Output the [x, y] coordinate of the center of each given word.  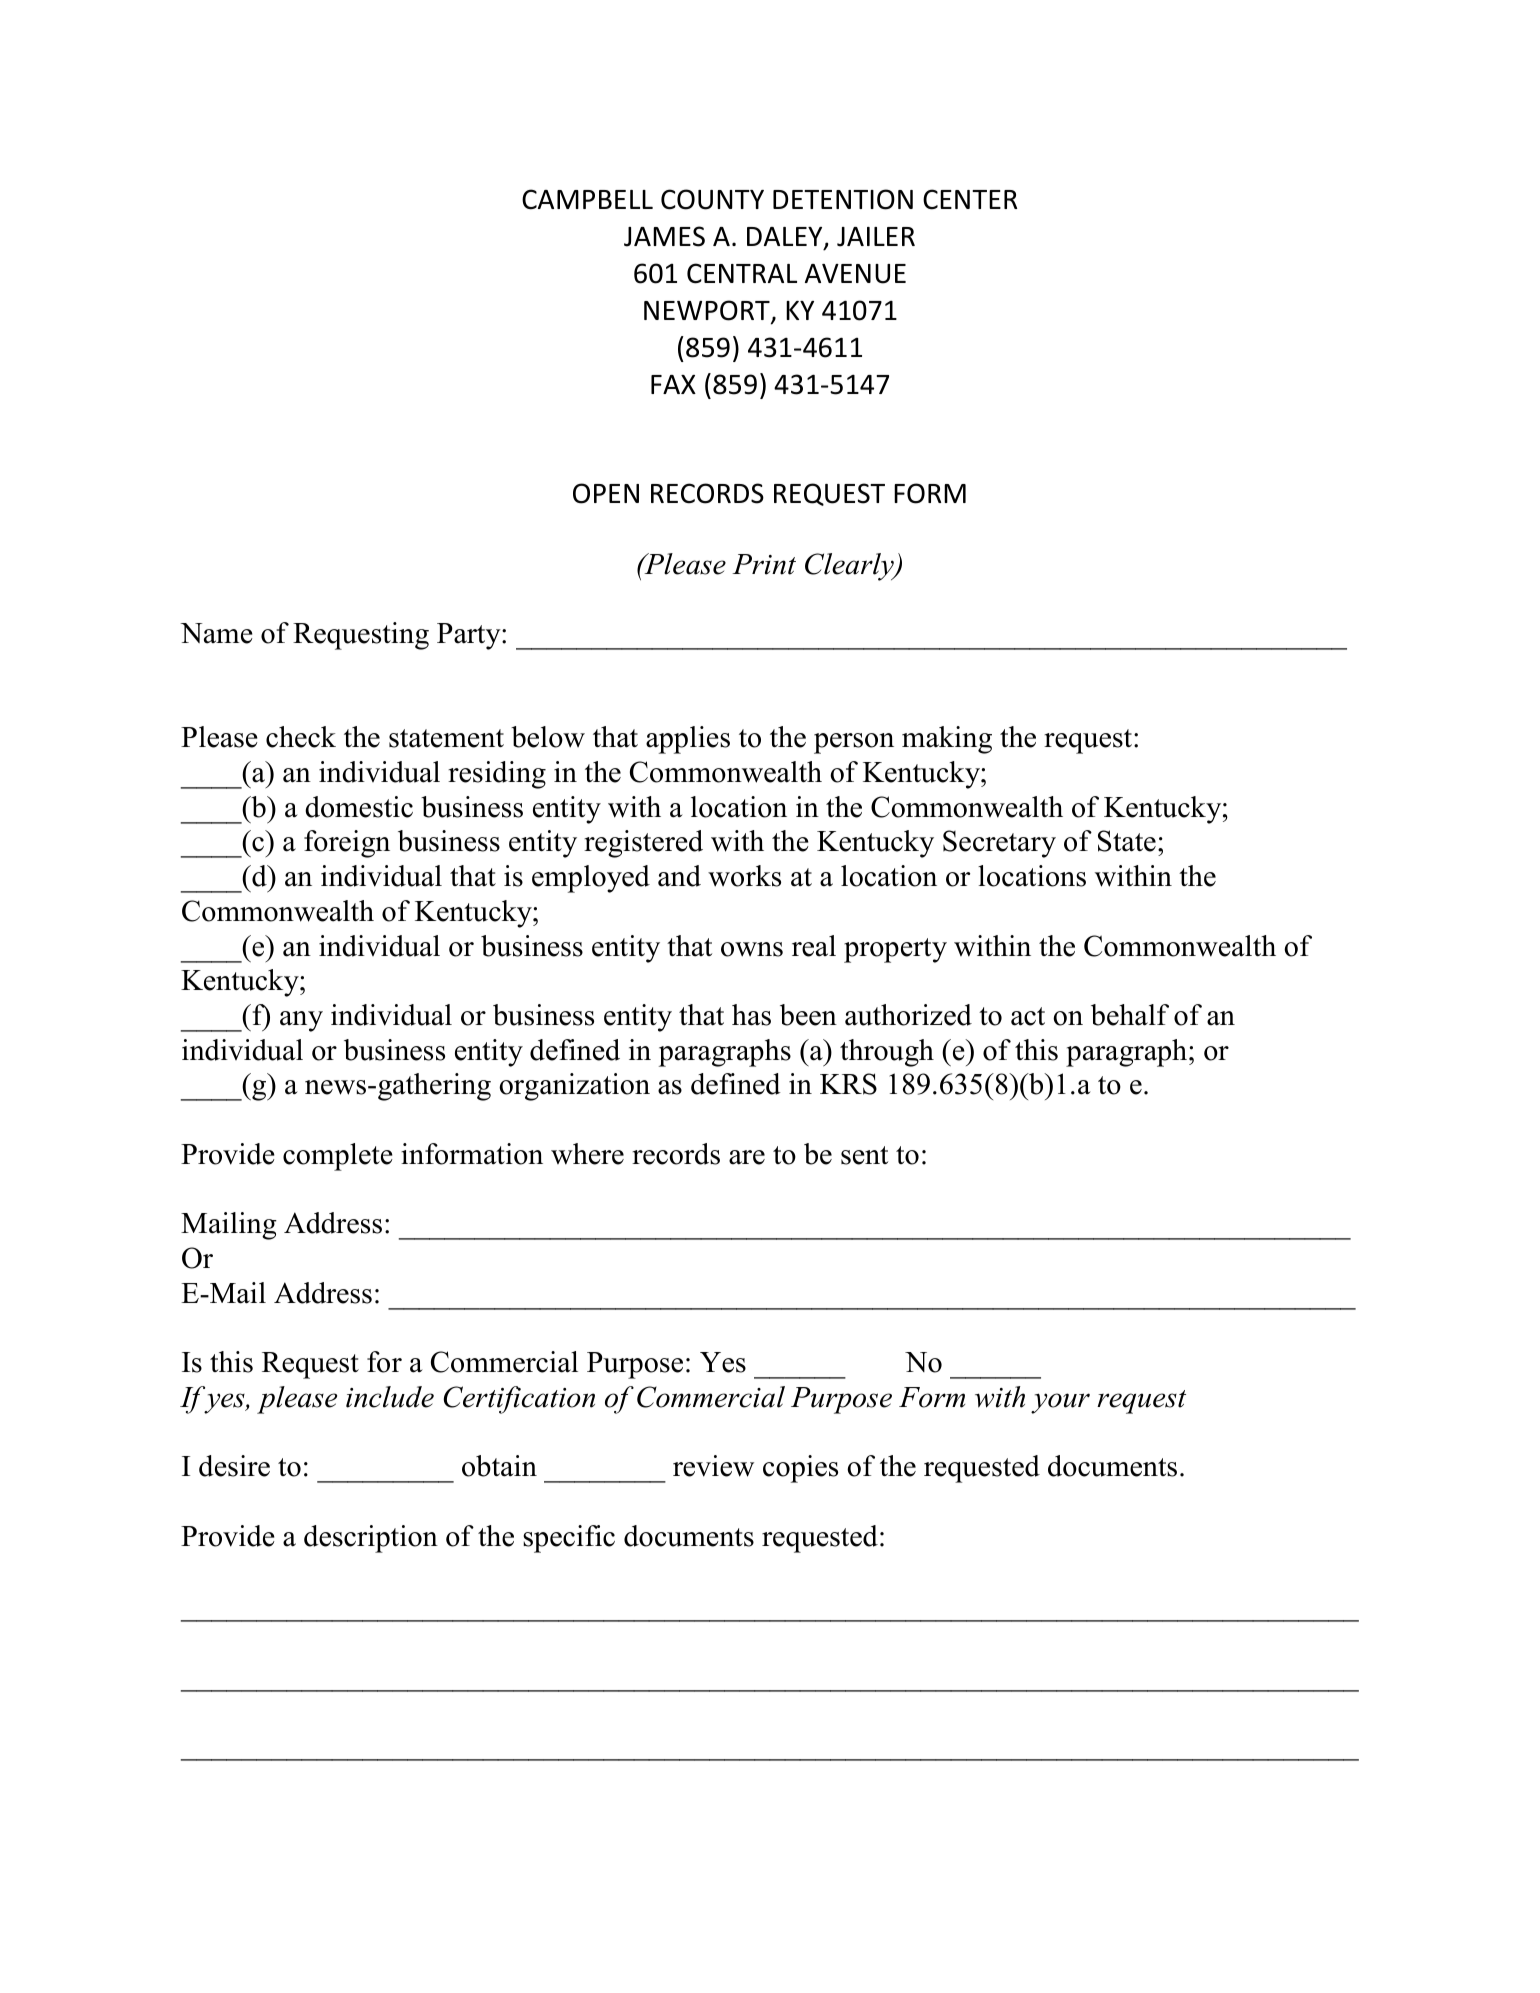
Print [764, 564]
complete [338, 1157]
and [679, 876]
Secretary [999, 844]
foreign [347, 844]
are [747, 1157]
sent [864, 1155]
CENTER [970, 199]
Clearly [850, 567]
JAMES [664, 236]
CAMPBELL [587, 199]
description [371, 1539]
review [713, 1466]
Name [216, 633]
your [1060, 1403]
